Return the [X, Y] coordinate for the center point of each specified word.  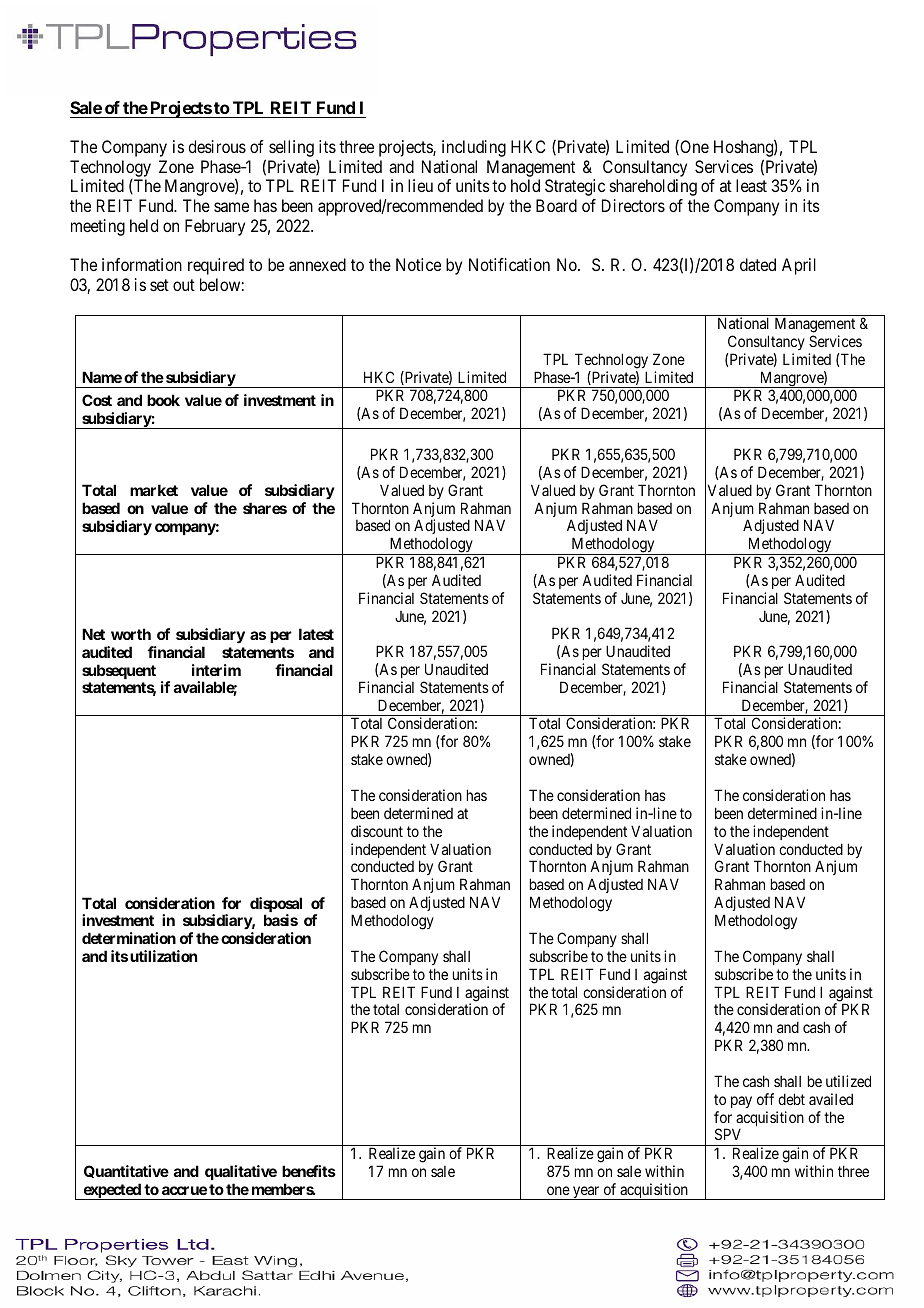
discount [377, 831]
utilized [848, 1081]
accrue [184, 1190]
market [154, 490]
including [474, 148]
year [586, 1193]
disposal [276, 906]
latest [316, 634]
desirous [217, 146]
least [751, 185]
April [799, 266]
